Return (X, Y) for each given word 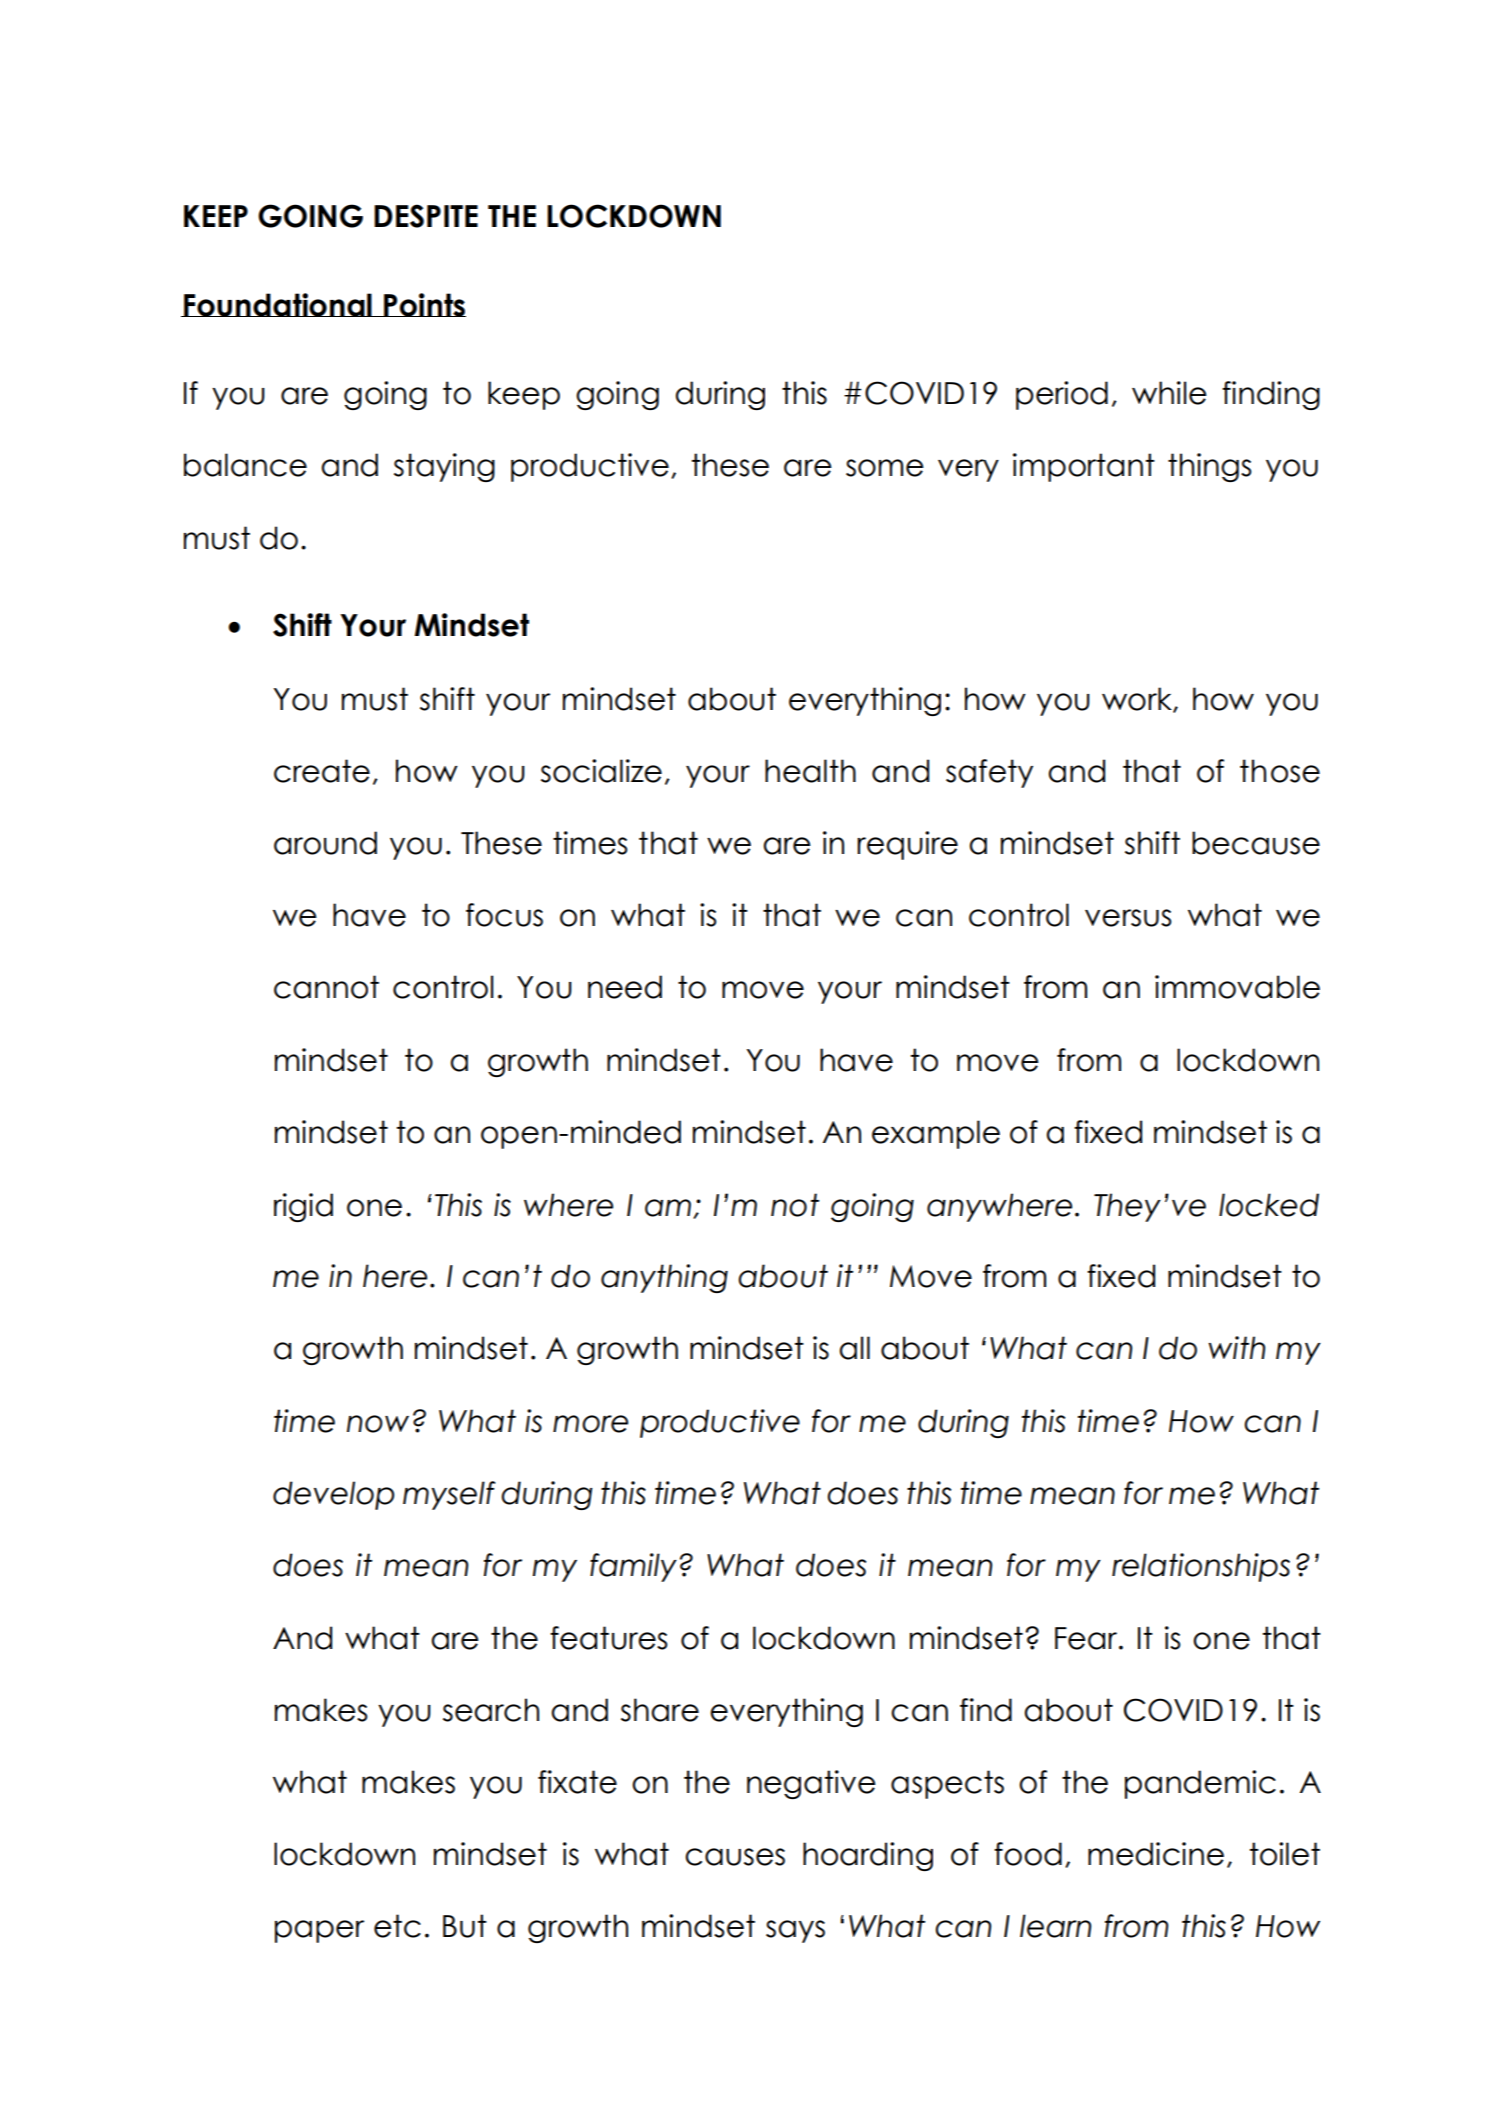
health (810, 771)
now (378, 1424)
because (1256, 843)
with (1236, 1347)
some (885, 468)
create (322, 771)
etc (397, 1926)
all (855, 1348)
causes (735, 1857)
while (1169, 393)
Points (424, 305)
